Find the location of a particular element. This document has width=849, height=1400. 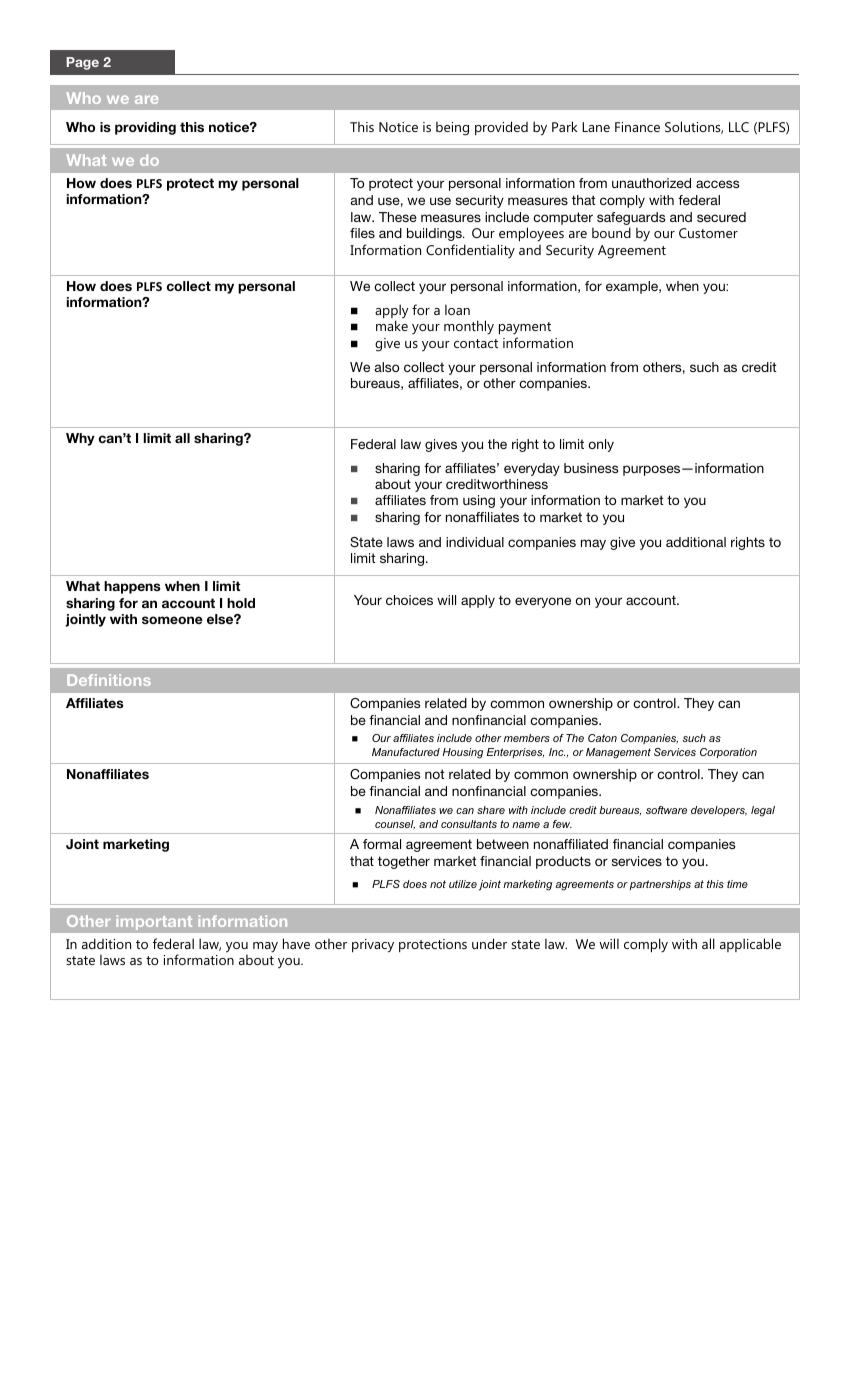

individual is located at coordinates (475, 542).
